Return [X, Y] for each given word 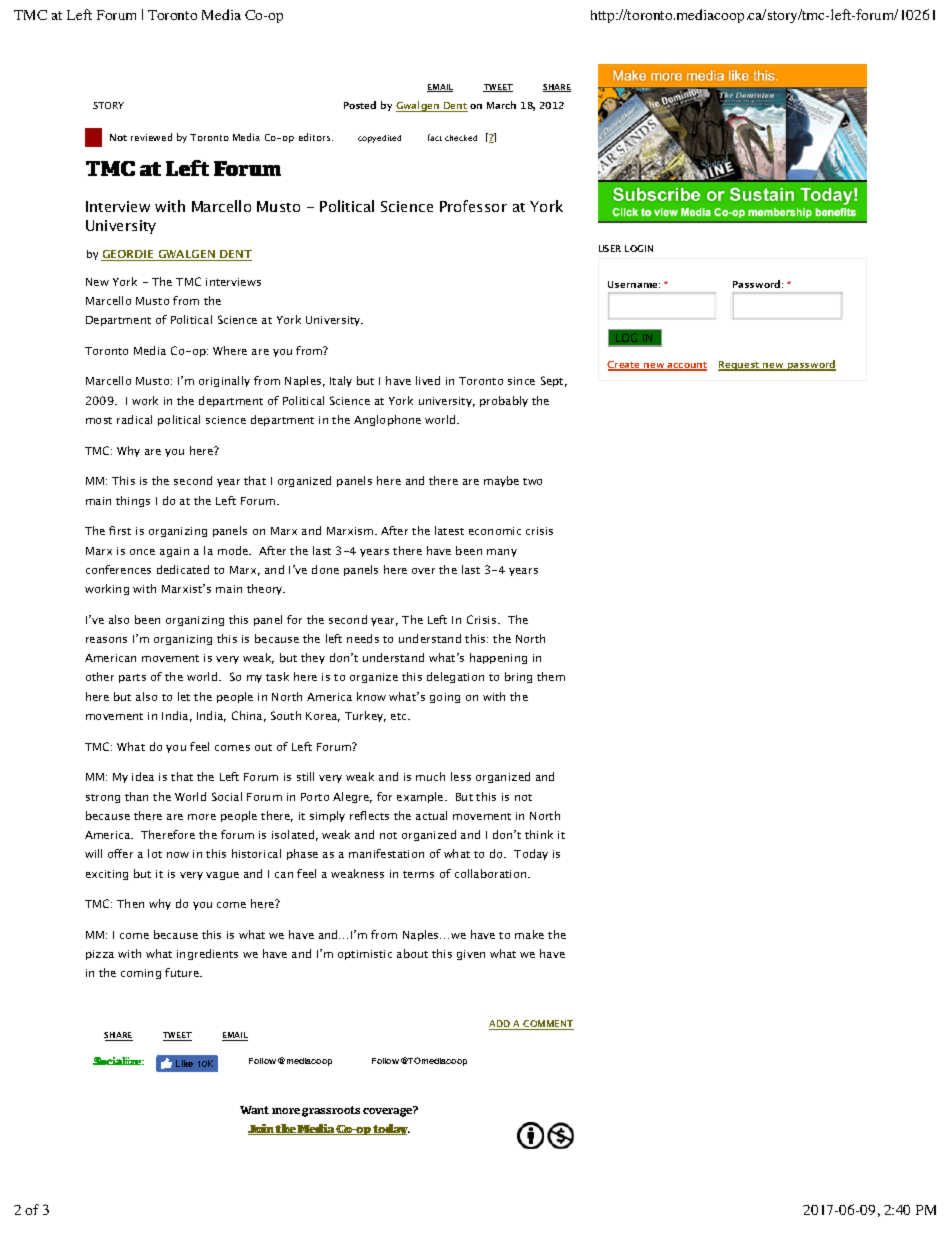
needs [363, 638]
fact [435, 137]
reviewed [151, 137]
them [551, 676]
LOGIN [639, 248]
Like [184, 1063]
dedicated [183, 569]
